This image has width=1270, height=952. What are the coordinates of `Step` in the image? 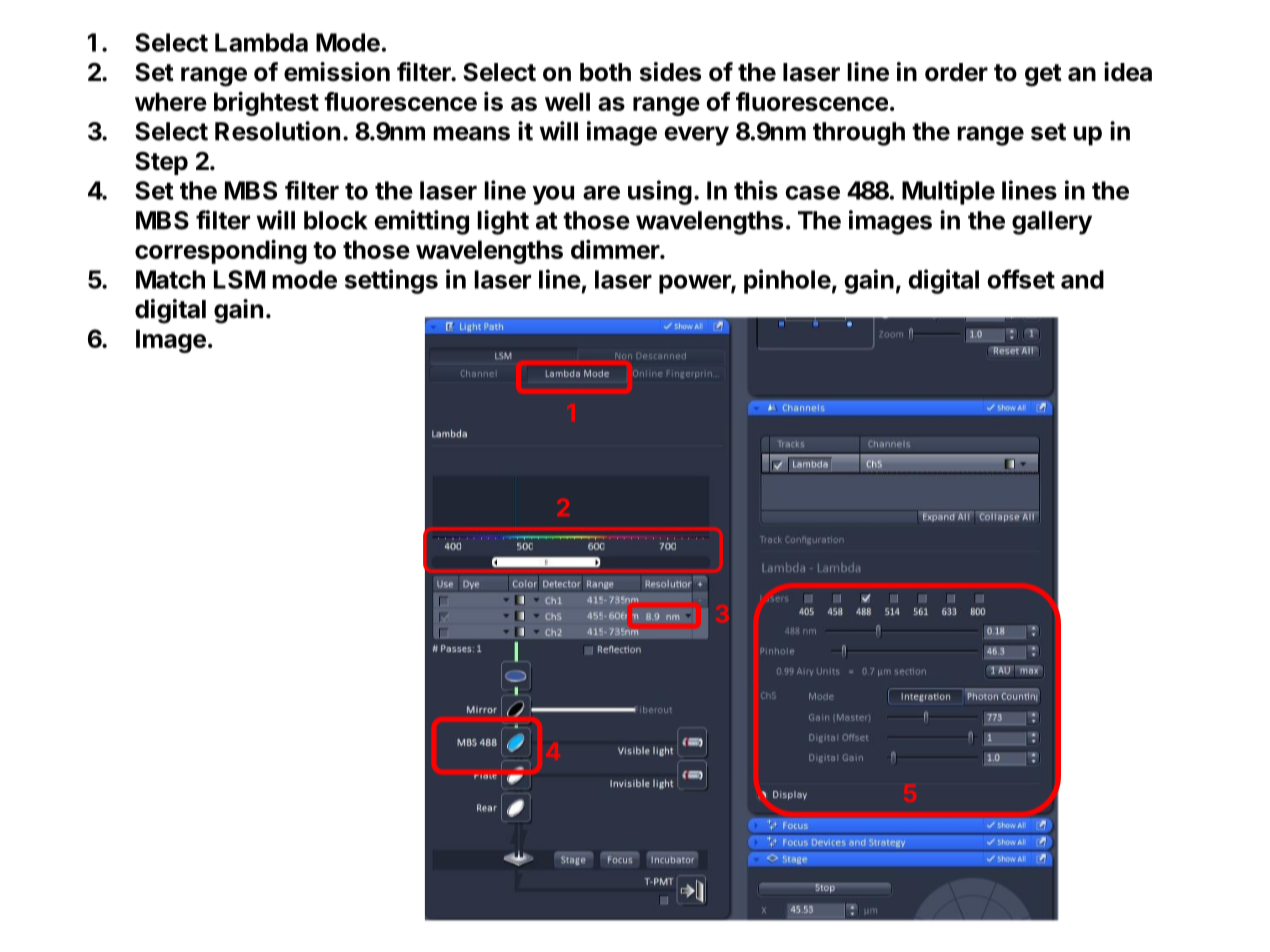 It's located at (161, 163).
